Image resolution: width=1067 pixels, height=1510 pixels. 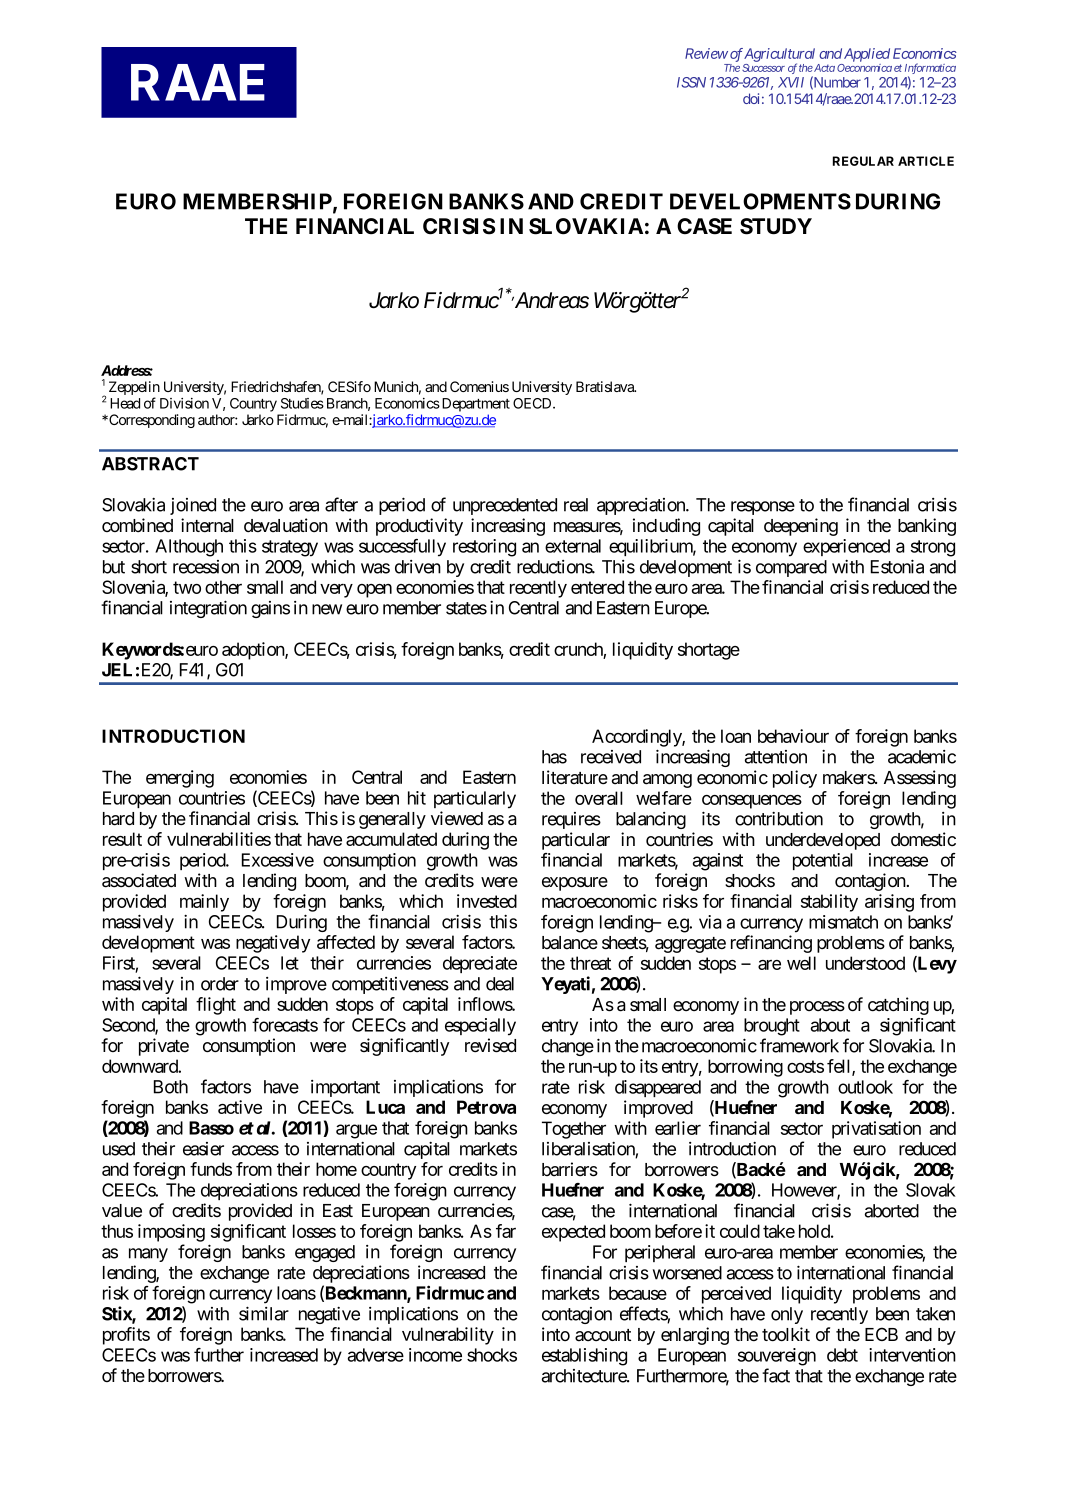 I want to click on OECD, so click(x=533, y=403).
